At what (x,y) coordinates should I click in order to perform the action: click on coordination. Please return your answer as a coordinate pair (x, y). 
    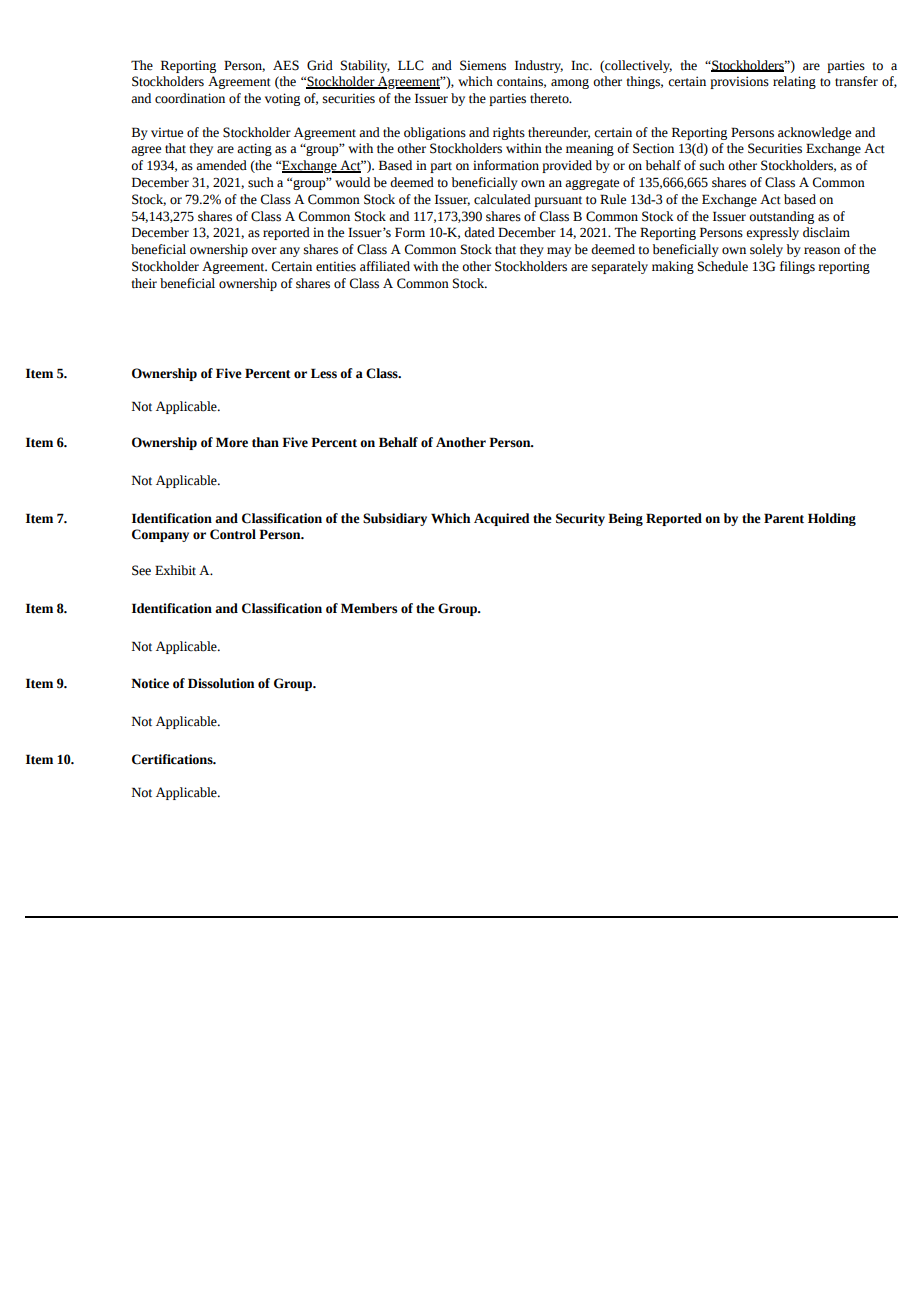
    Looking at the image, I should click on (190, 98).
